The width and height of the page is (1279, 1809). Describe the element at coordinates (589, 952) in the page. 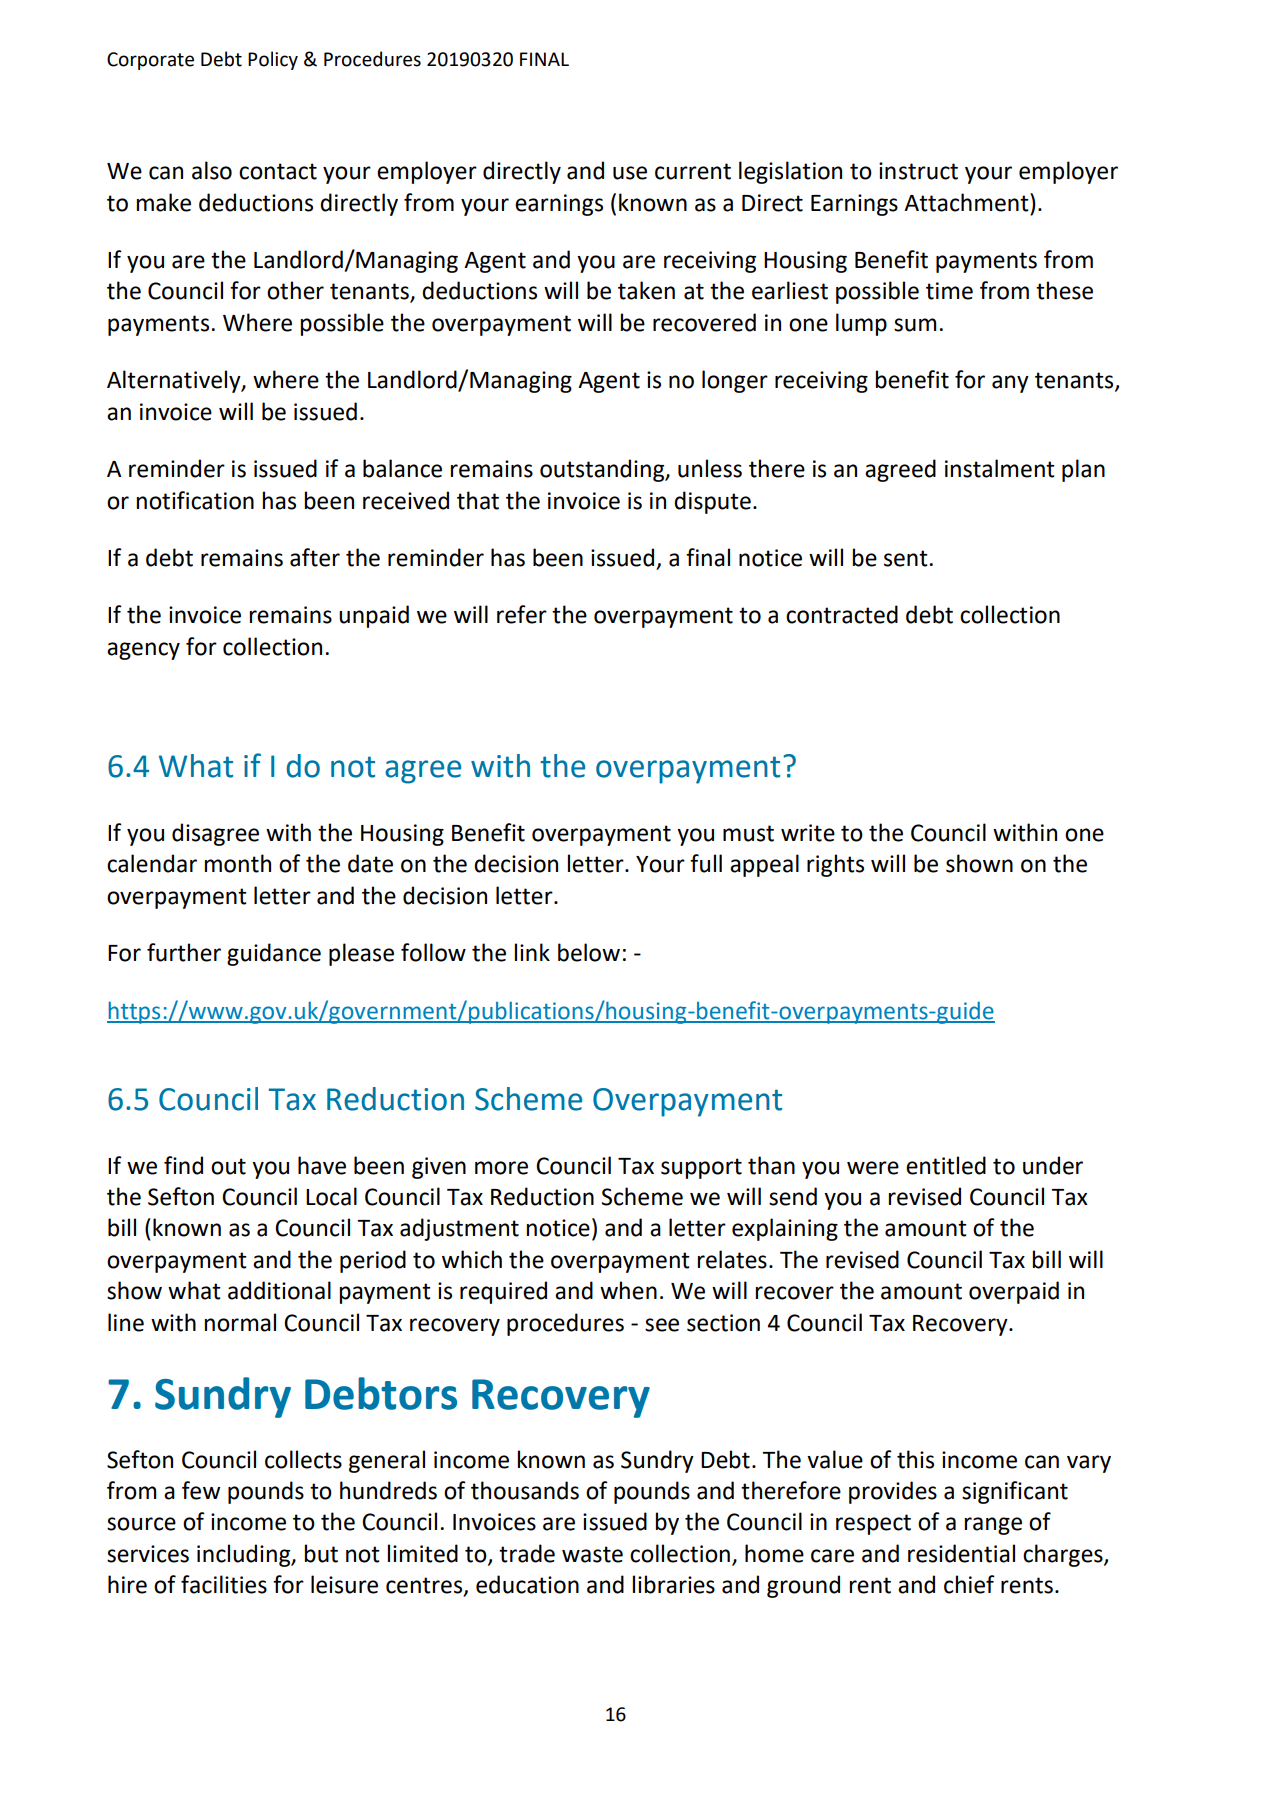

I see `below` at that location.
